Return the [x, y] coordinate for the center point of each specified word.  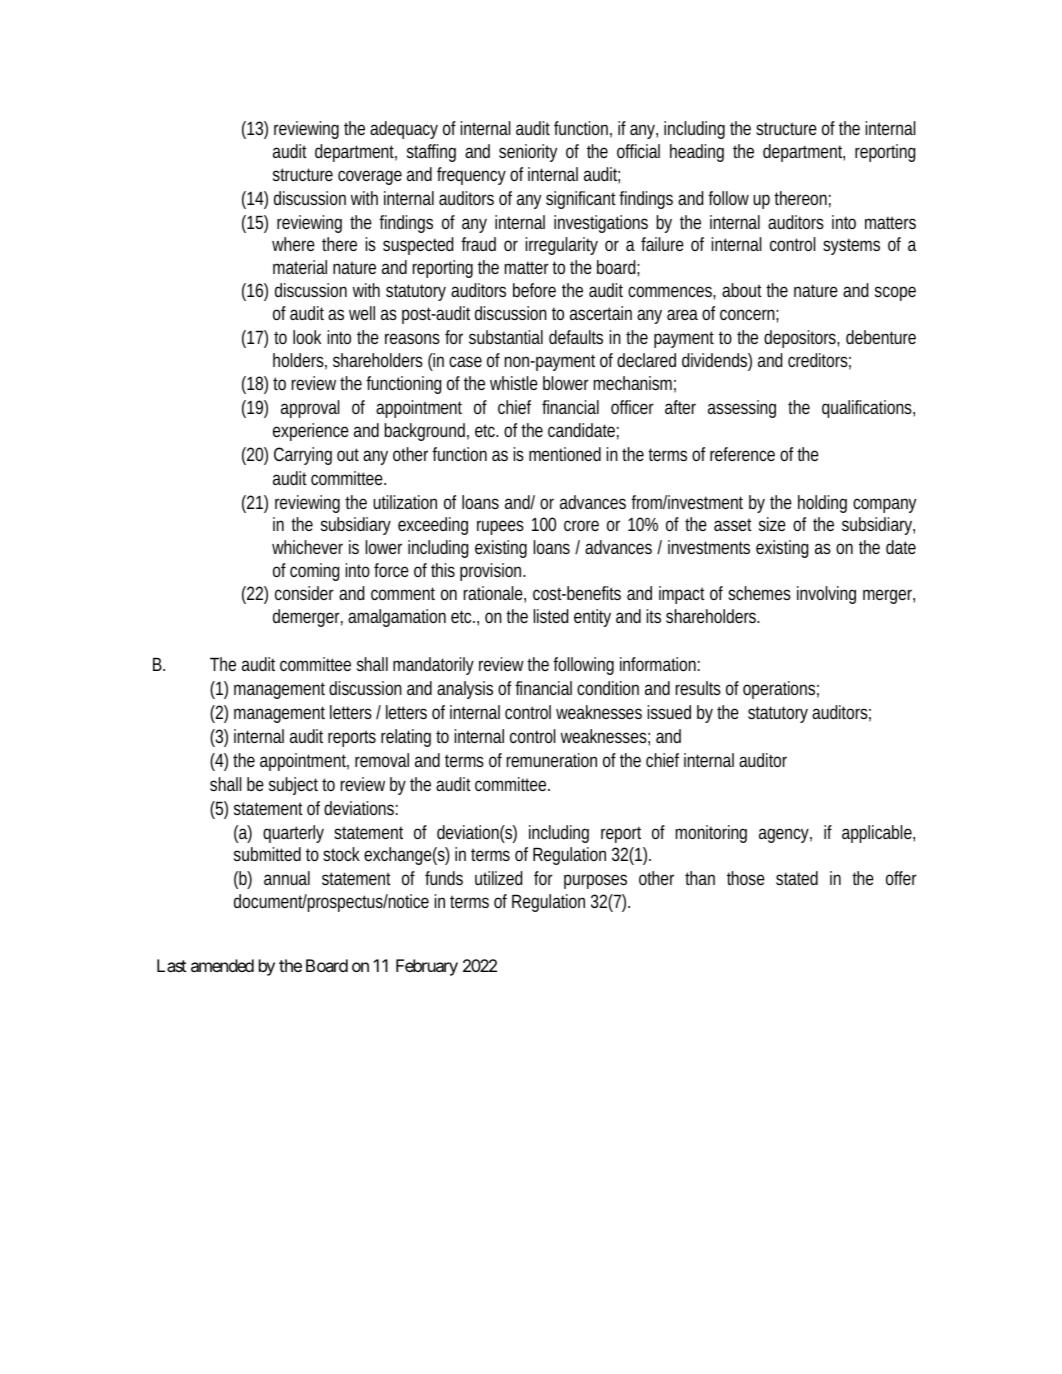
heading [697, 153]
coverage [370, 177]
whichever [307, 547]
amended [222, 965]
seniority [528, 153]
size [772, 524]
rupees [500, 527]
